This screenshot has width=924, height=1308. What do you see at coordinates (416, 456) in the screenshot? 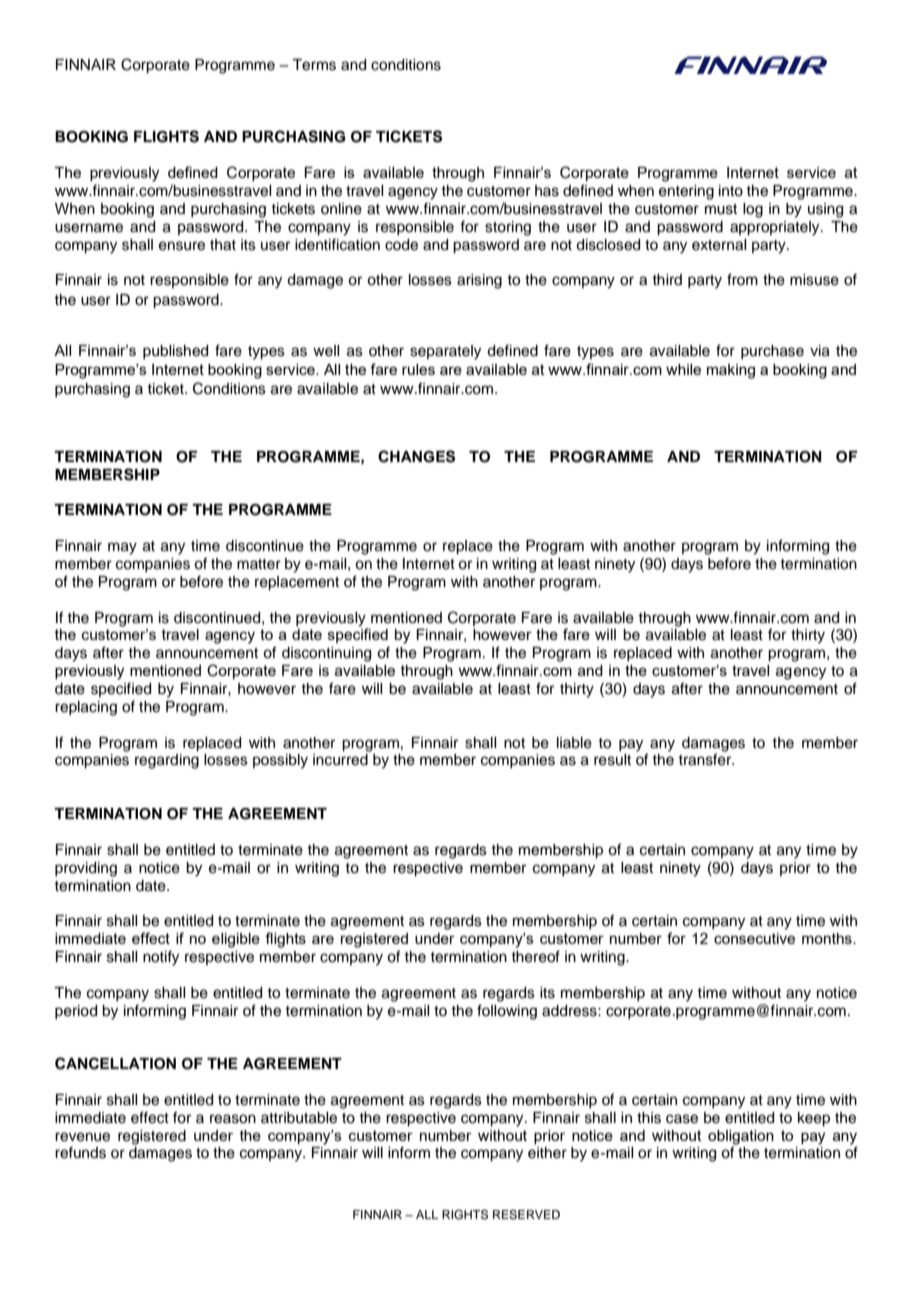
I see `CHANGES` at bounding box center [416, 456].
